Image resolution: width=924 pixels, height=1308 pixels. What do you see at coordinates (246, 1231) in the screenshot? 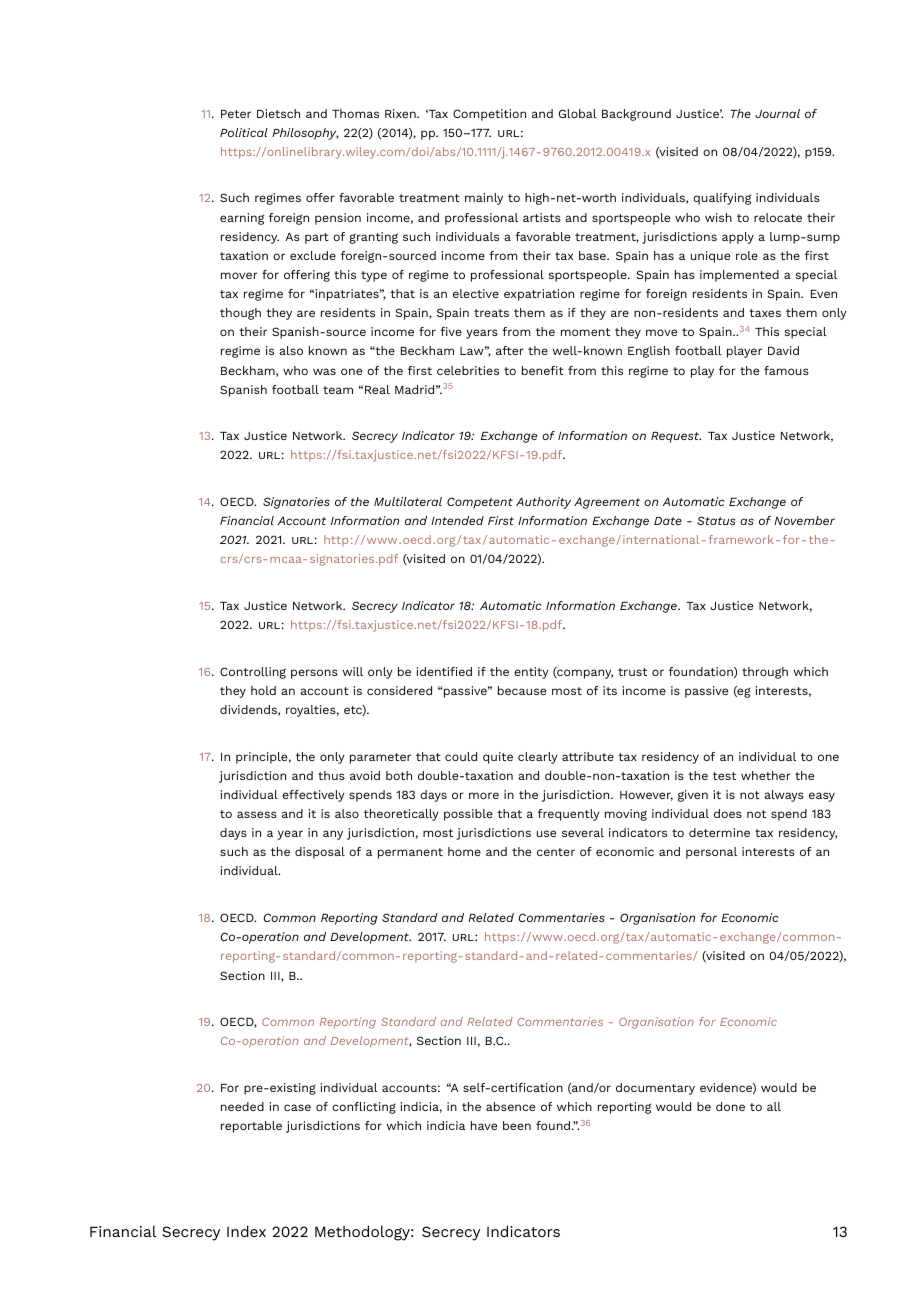
I see `Index` at bounding box center [246, 1231].
